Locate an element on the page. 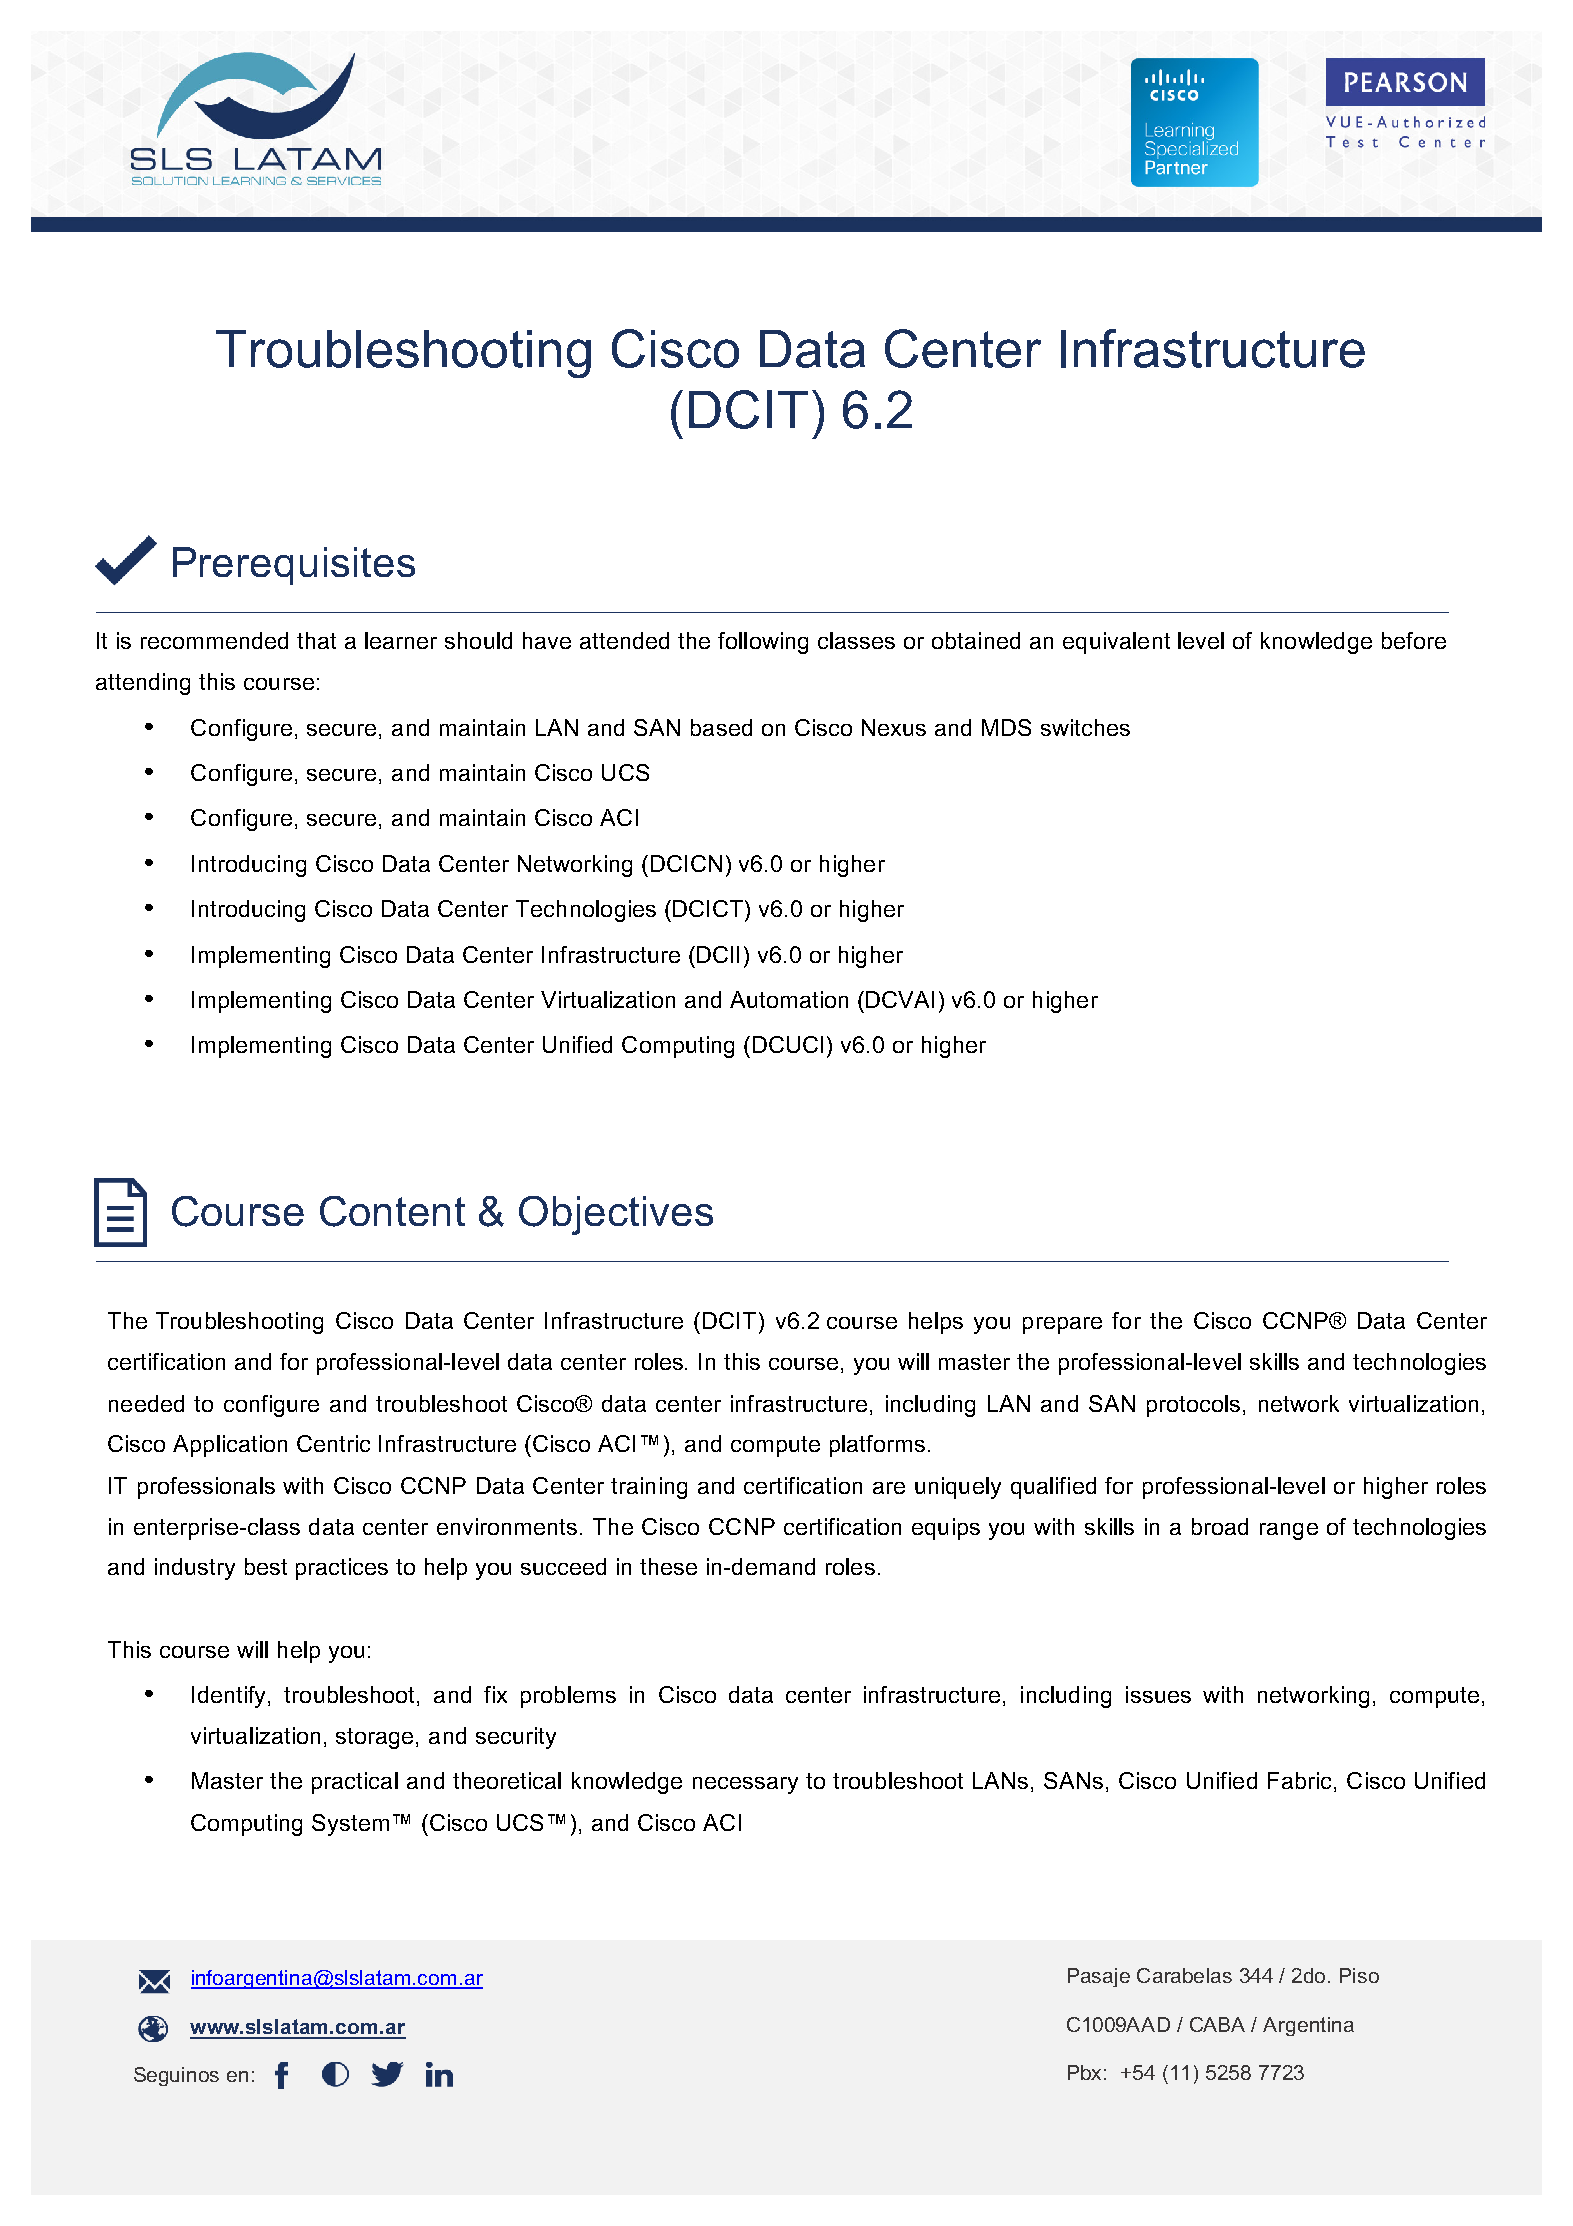 This document has width=1573, height=2226. Pbx is located at coordinates (1084, 2072).
